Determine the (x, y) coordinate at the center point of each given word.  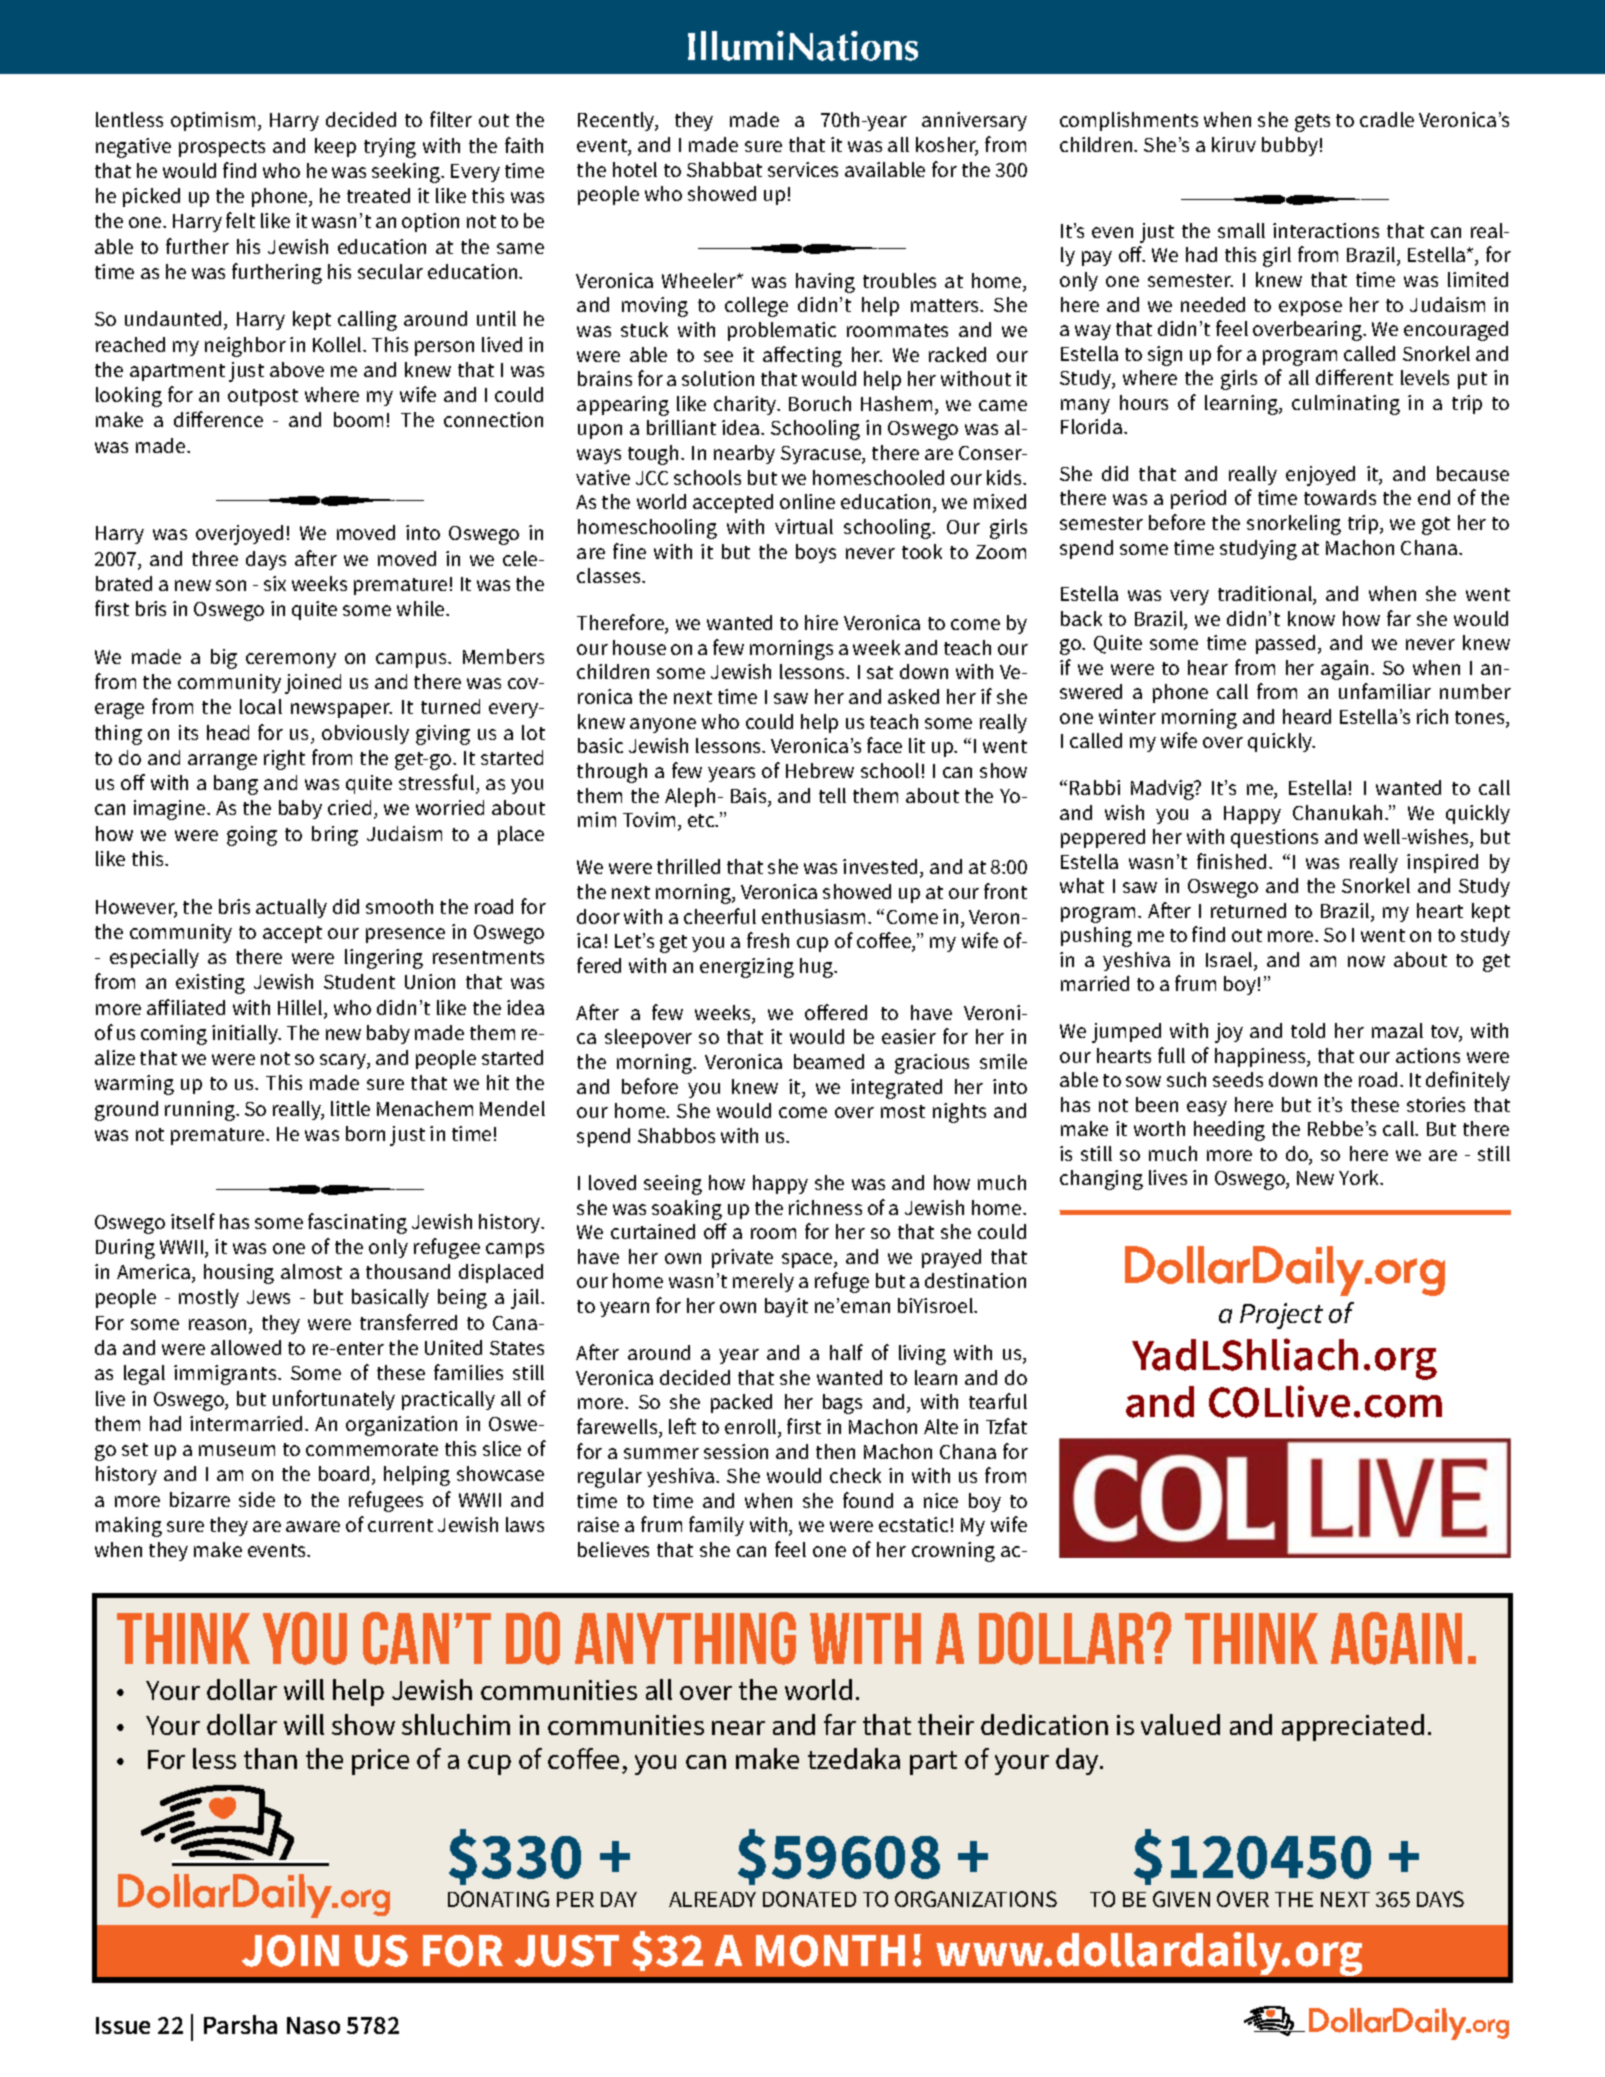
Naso (313, 2025)
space (808, 1260)
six (275, 583)
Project (1281, 1316)
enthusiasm (813, 916)
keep (335, 147)
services (803, 169)
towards (1340, 497)
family (716, 1526)
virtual (804, 526)
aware (313, 1526)
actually (291, 908)
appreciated (1353, 1727)
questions (1274, 838)
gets (1312, 123)
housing (239, 1274)
